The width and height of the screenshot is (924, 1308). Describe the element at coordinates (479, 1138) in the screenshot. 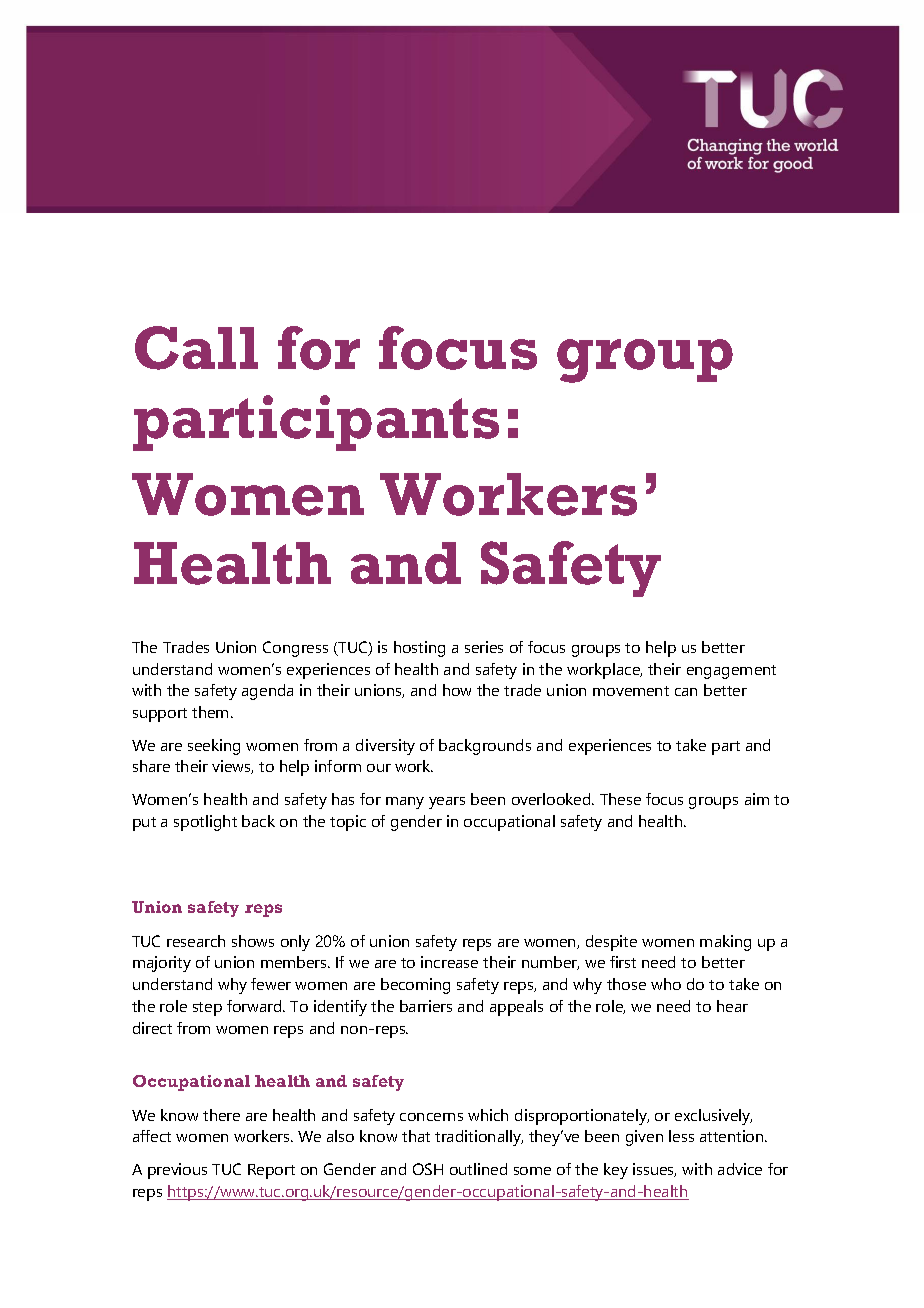

I see `traditionally` at that location.
